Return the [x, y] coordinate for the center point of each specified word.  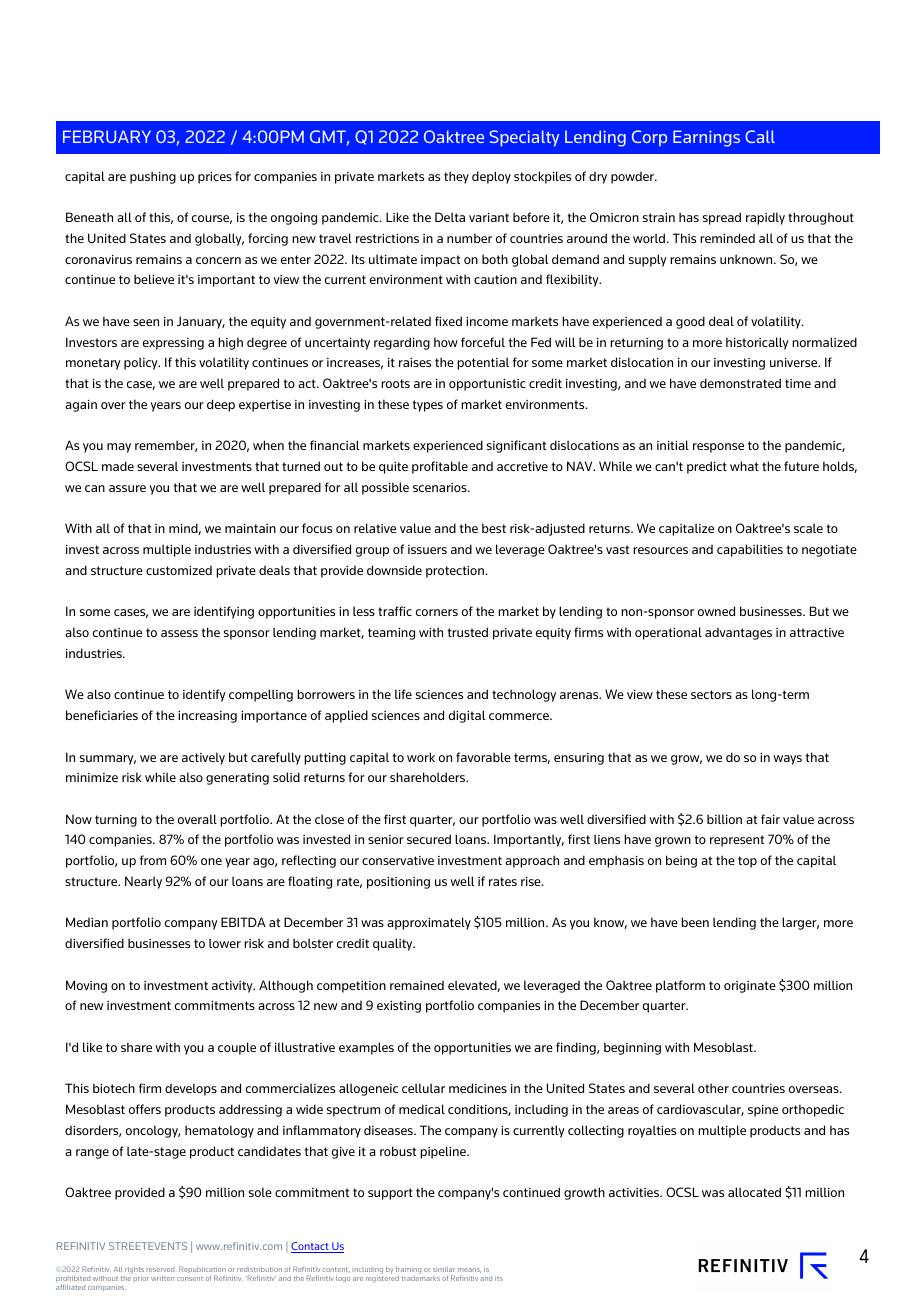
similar [444, 1269]
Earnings [706, 138]
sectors [711, 694]
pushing [153, 177]
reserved [160, 1270]
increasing [207, 717]
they [456, 177]
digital [467, 716]
